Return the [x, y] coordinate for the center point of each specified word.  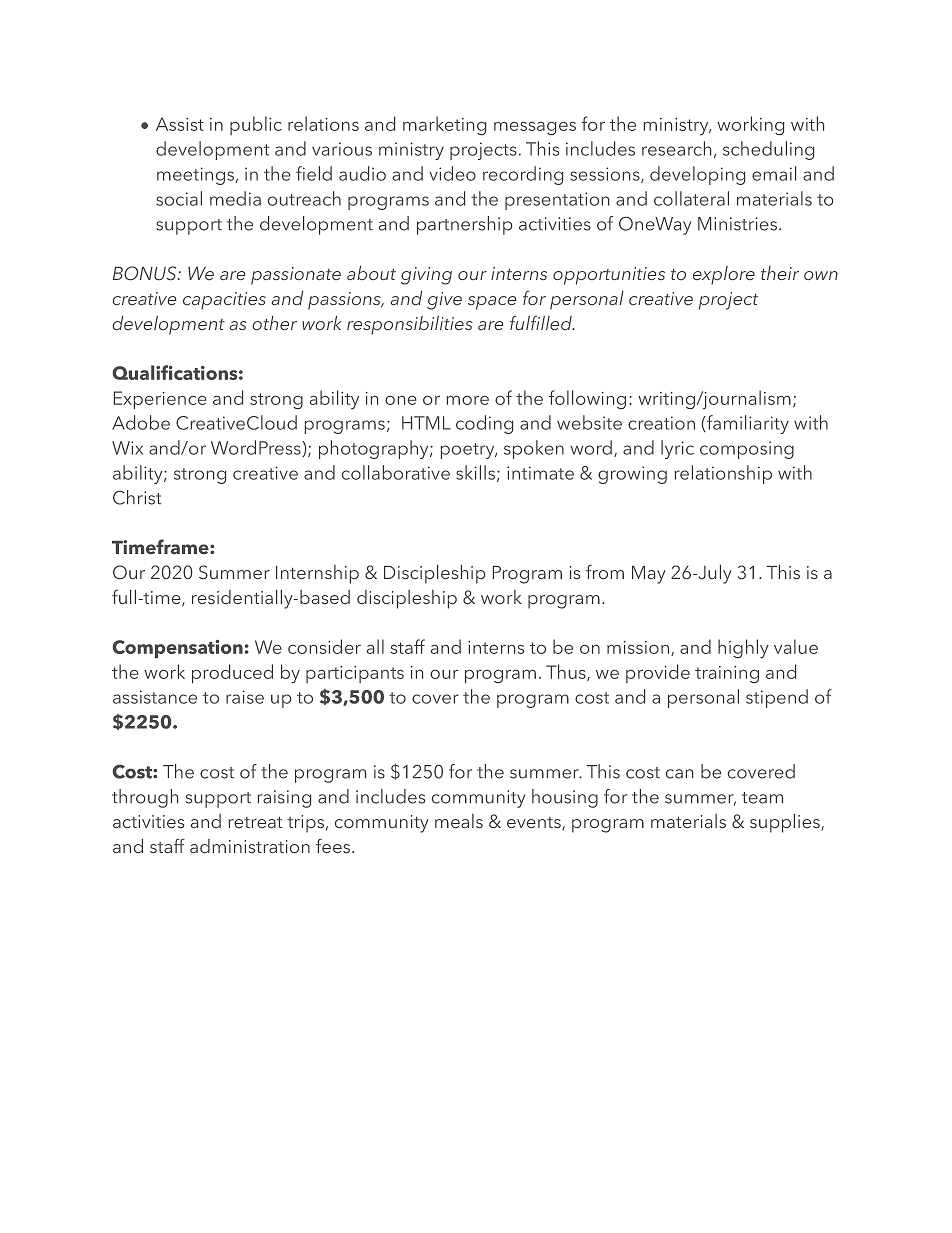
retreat [255, 822]
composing [747, 450]
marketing [444, 125]
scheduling [768, 150]
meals [459, 821]
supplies [786, 823]
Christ [137, 497]
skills [475, 472]
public [256, 125]
